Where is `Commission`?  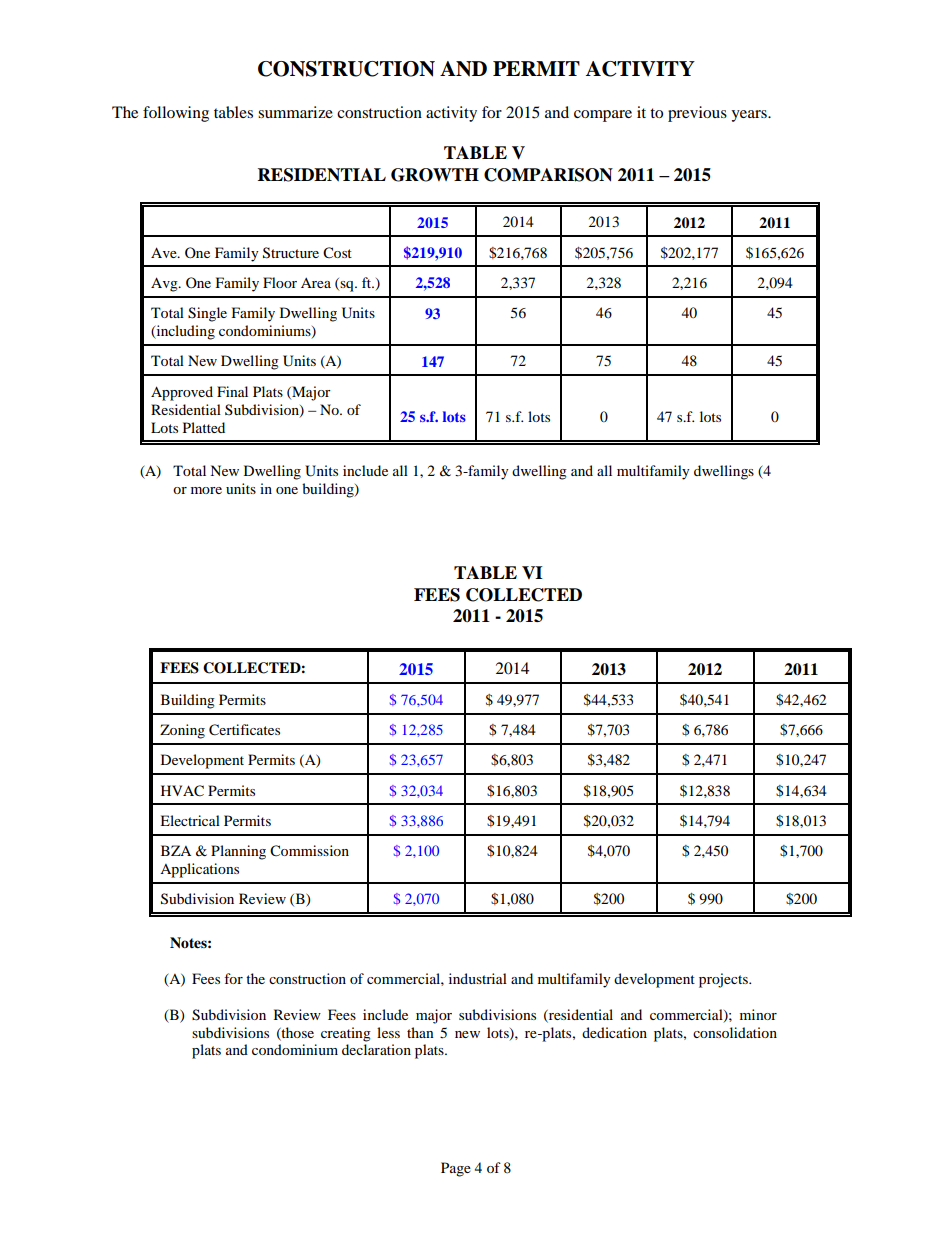
Commission is located at coordinates (309, 851).
